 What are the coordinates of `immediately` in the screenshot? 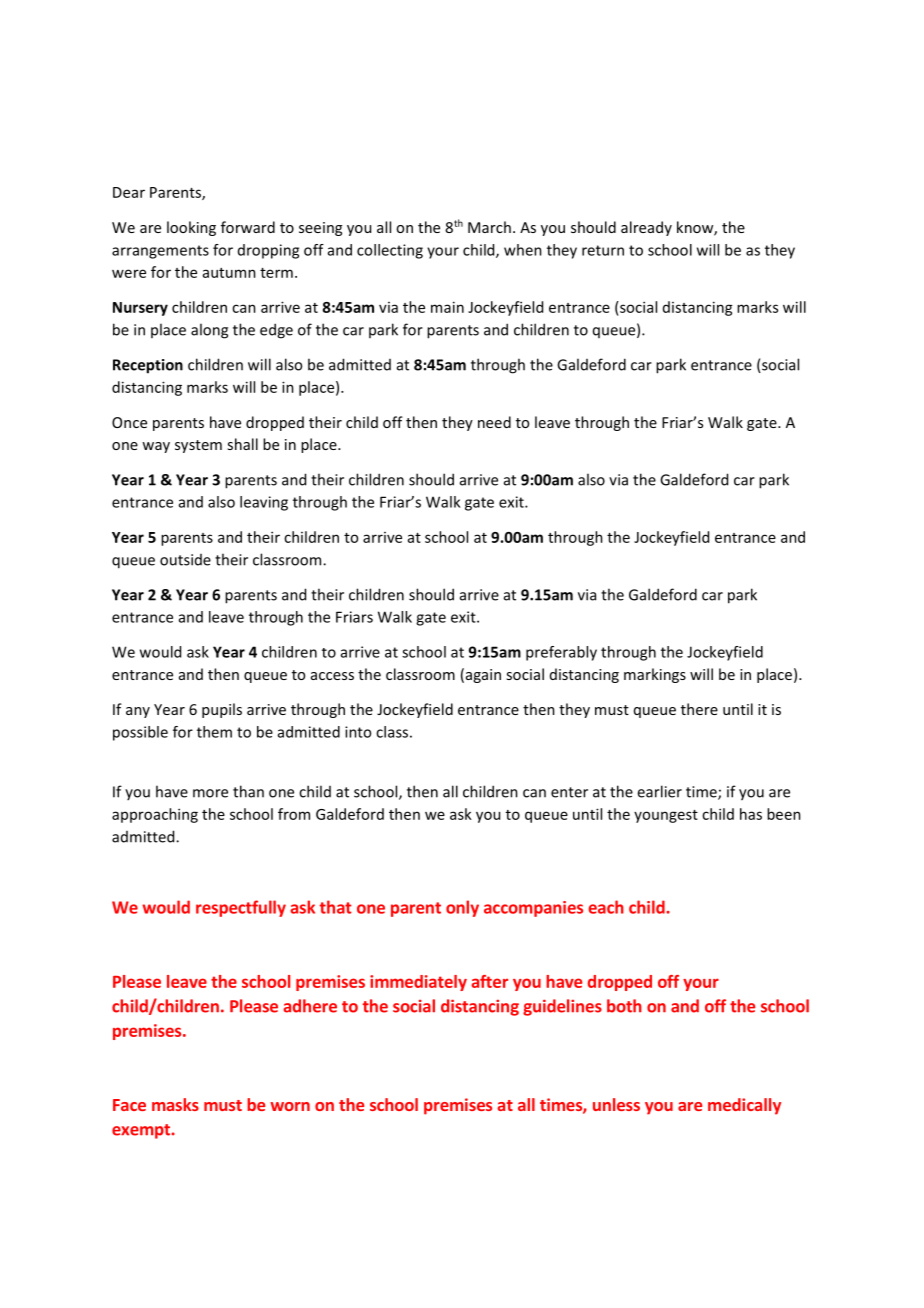 It's located at (418, 983).
